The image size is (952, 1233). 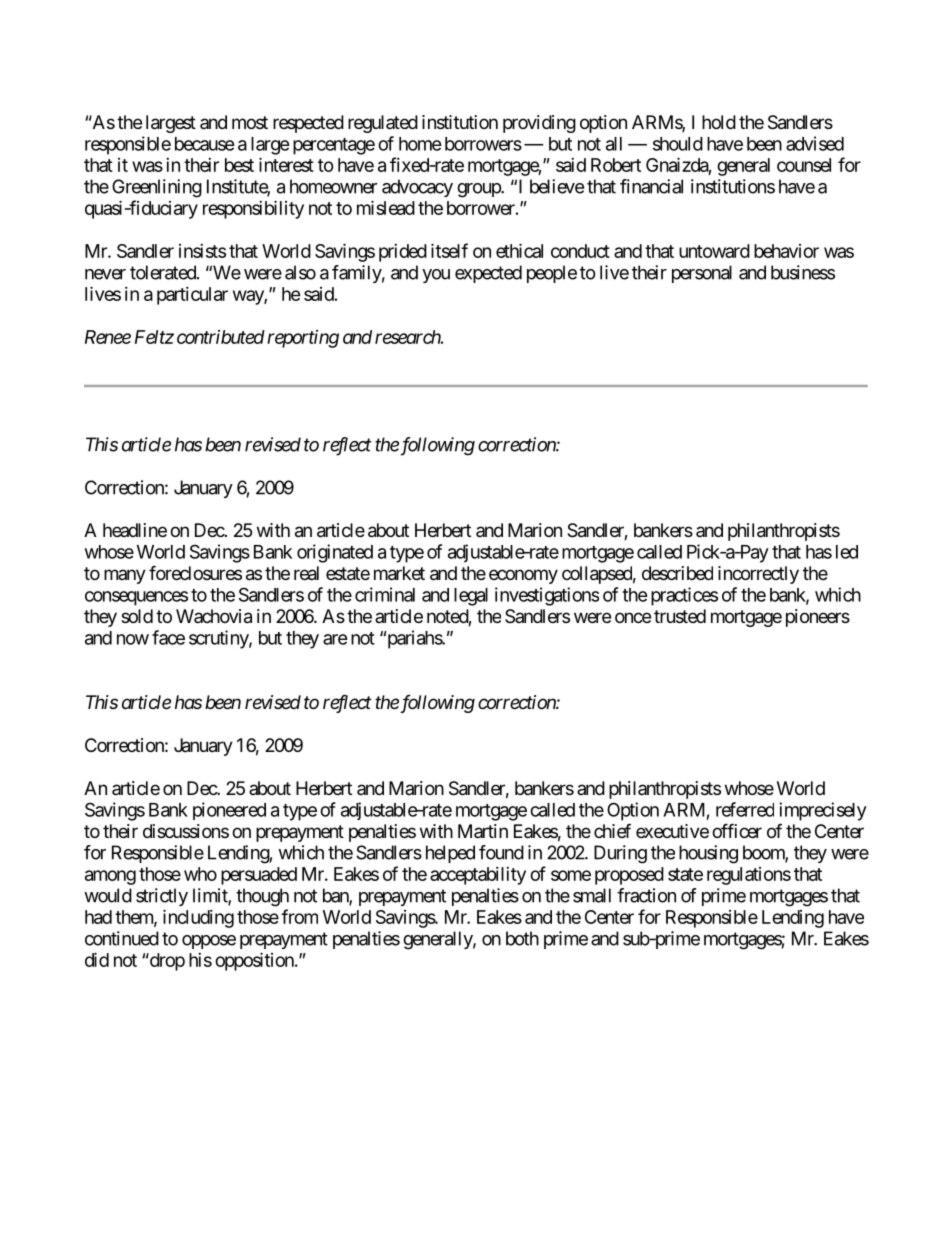 I want to click on many, so click(x=125, y=576).
